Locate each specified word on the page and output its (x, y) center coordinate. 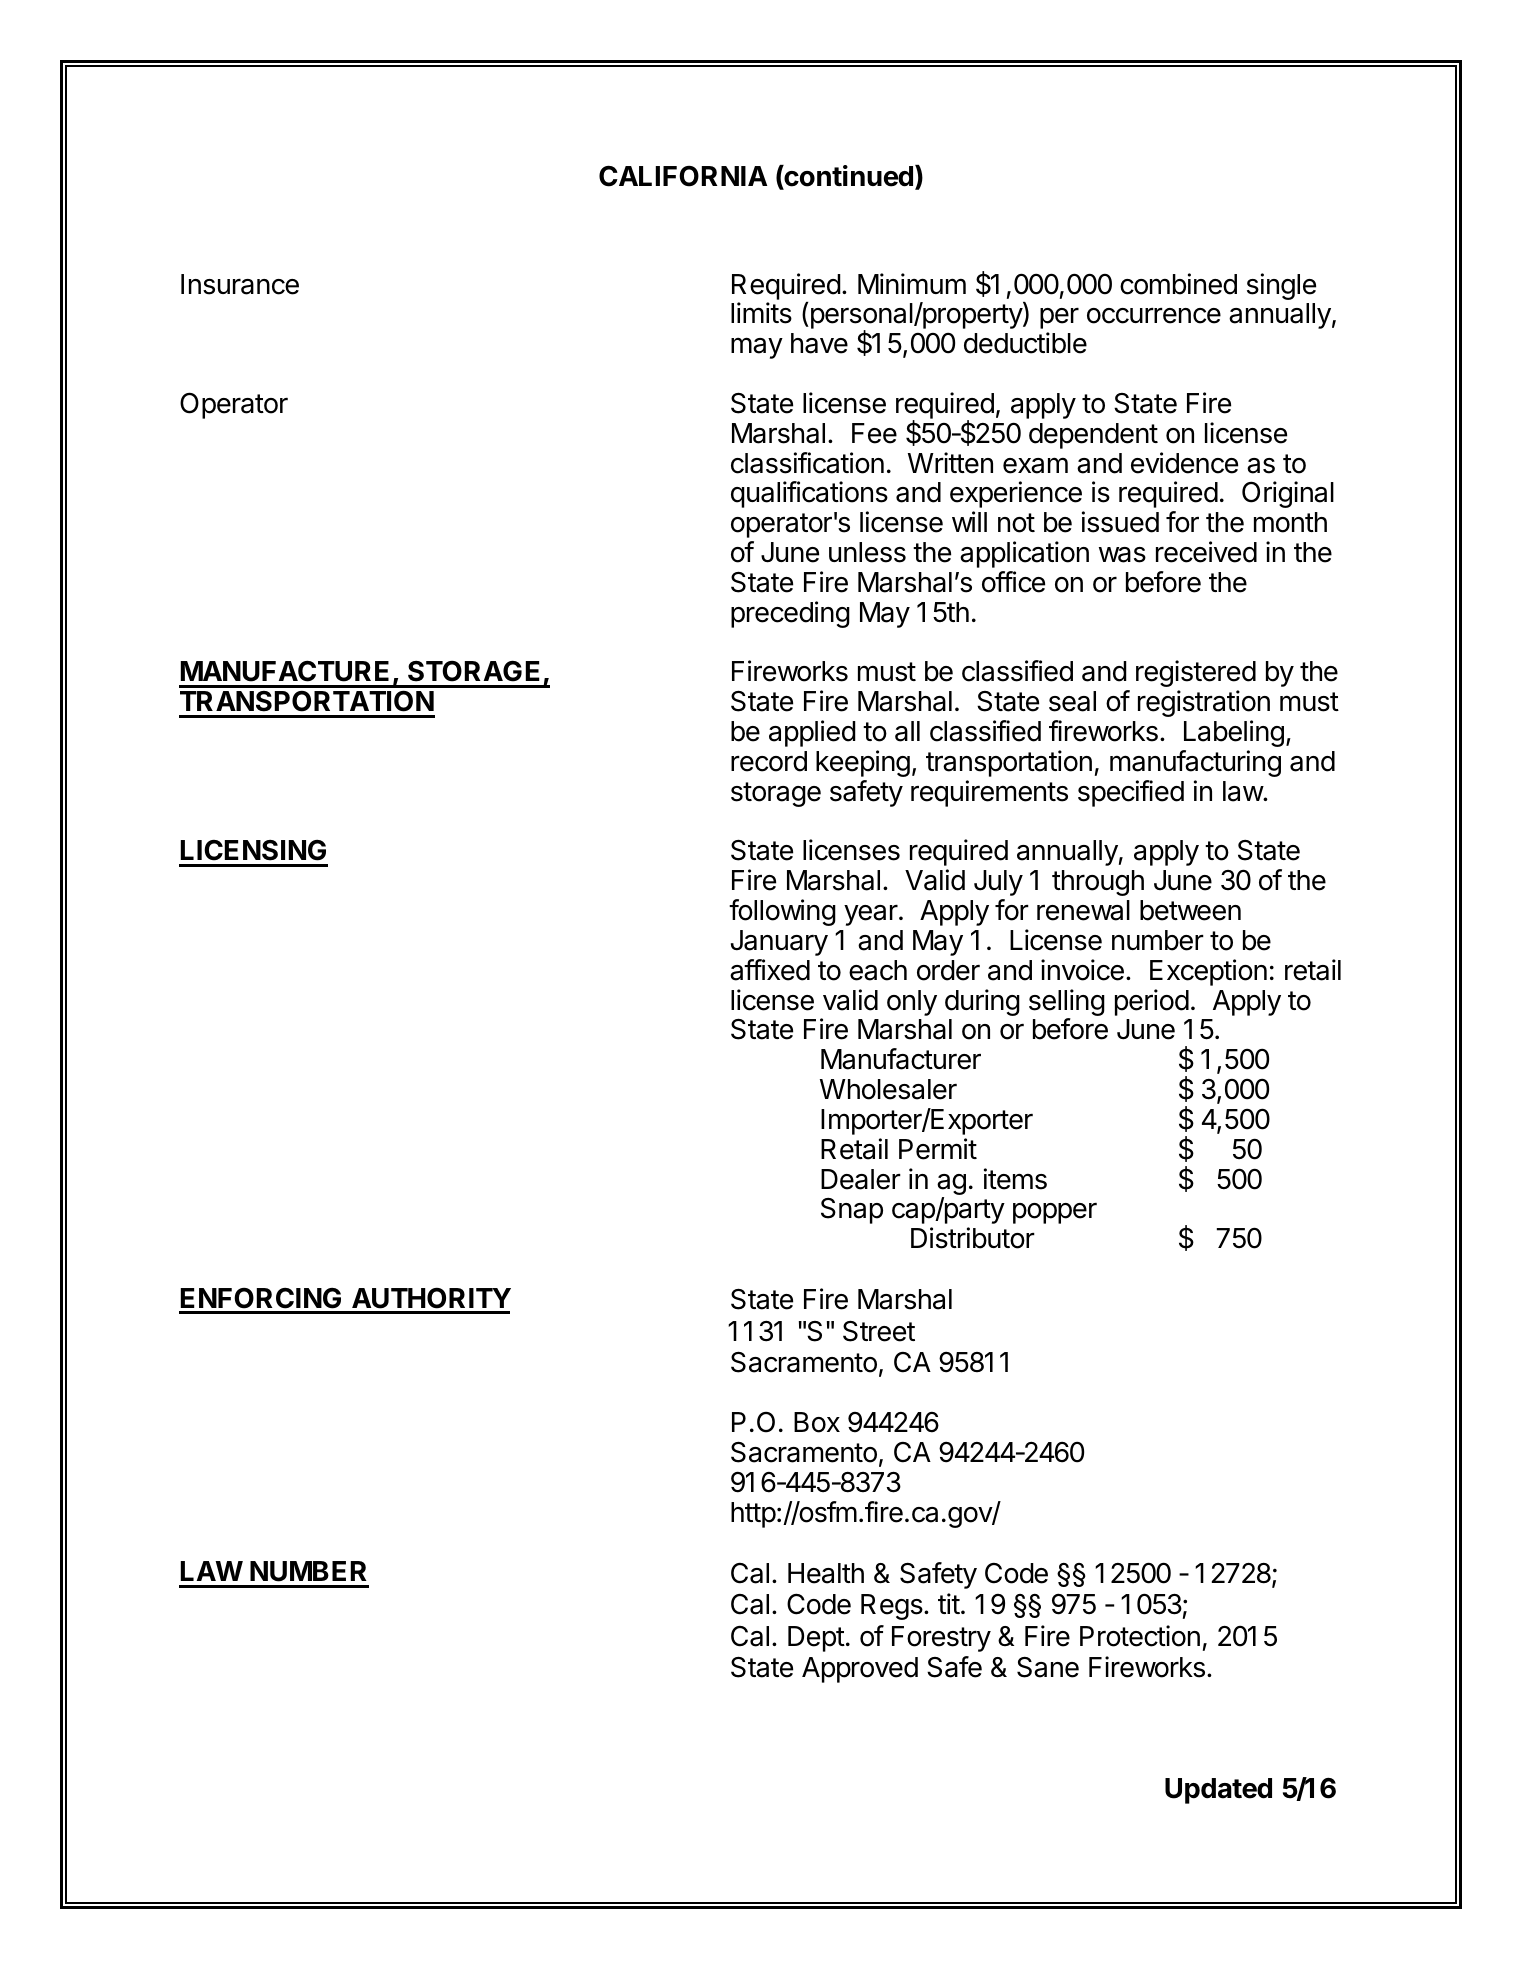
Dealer (861, 1179)
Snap (852, 1211)
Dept (816, 1639)
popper (1055, 1213)
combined (1178, 284)
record (769, 761)
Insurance (240, 284)
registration (1204, 703)
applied (812, 733)
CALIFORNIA (683, 176)
